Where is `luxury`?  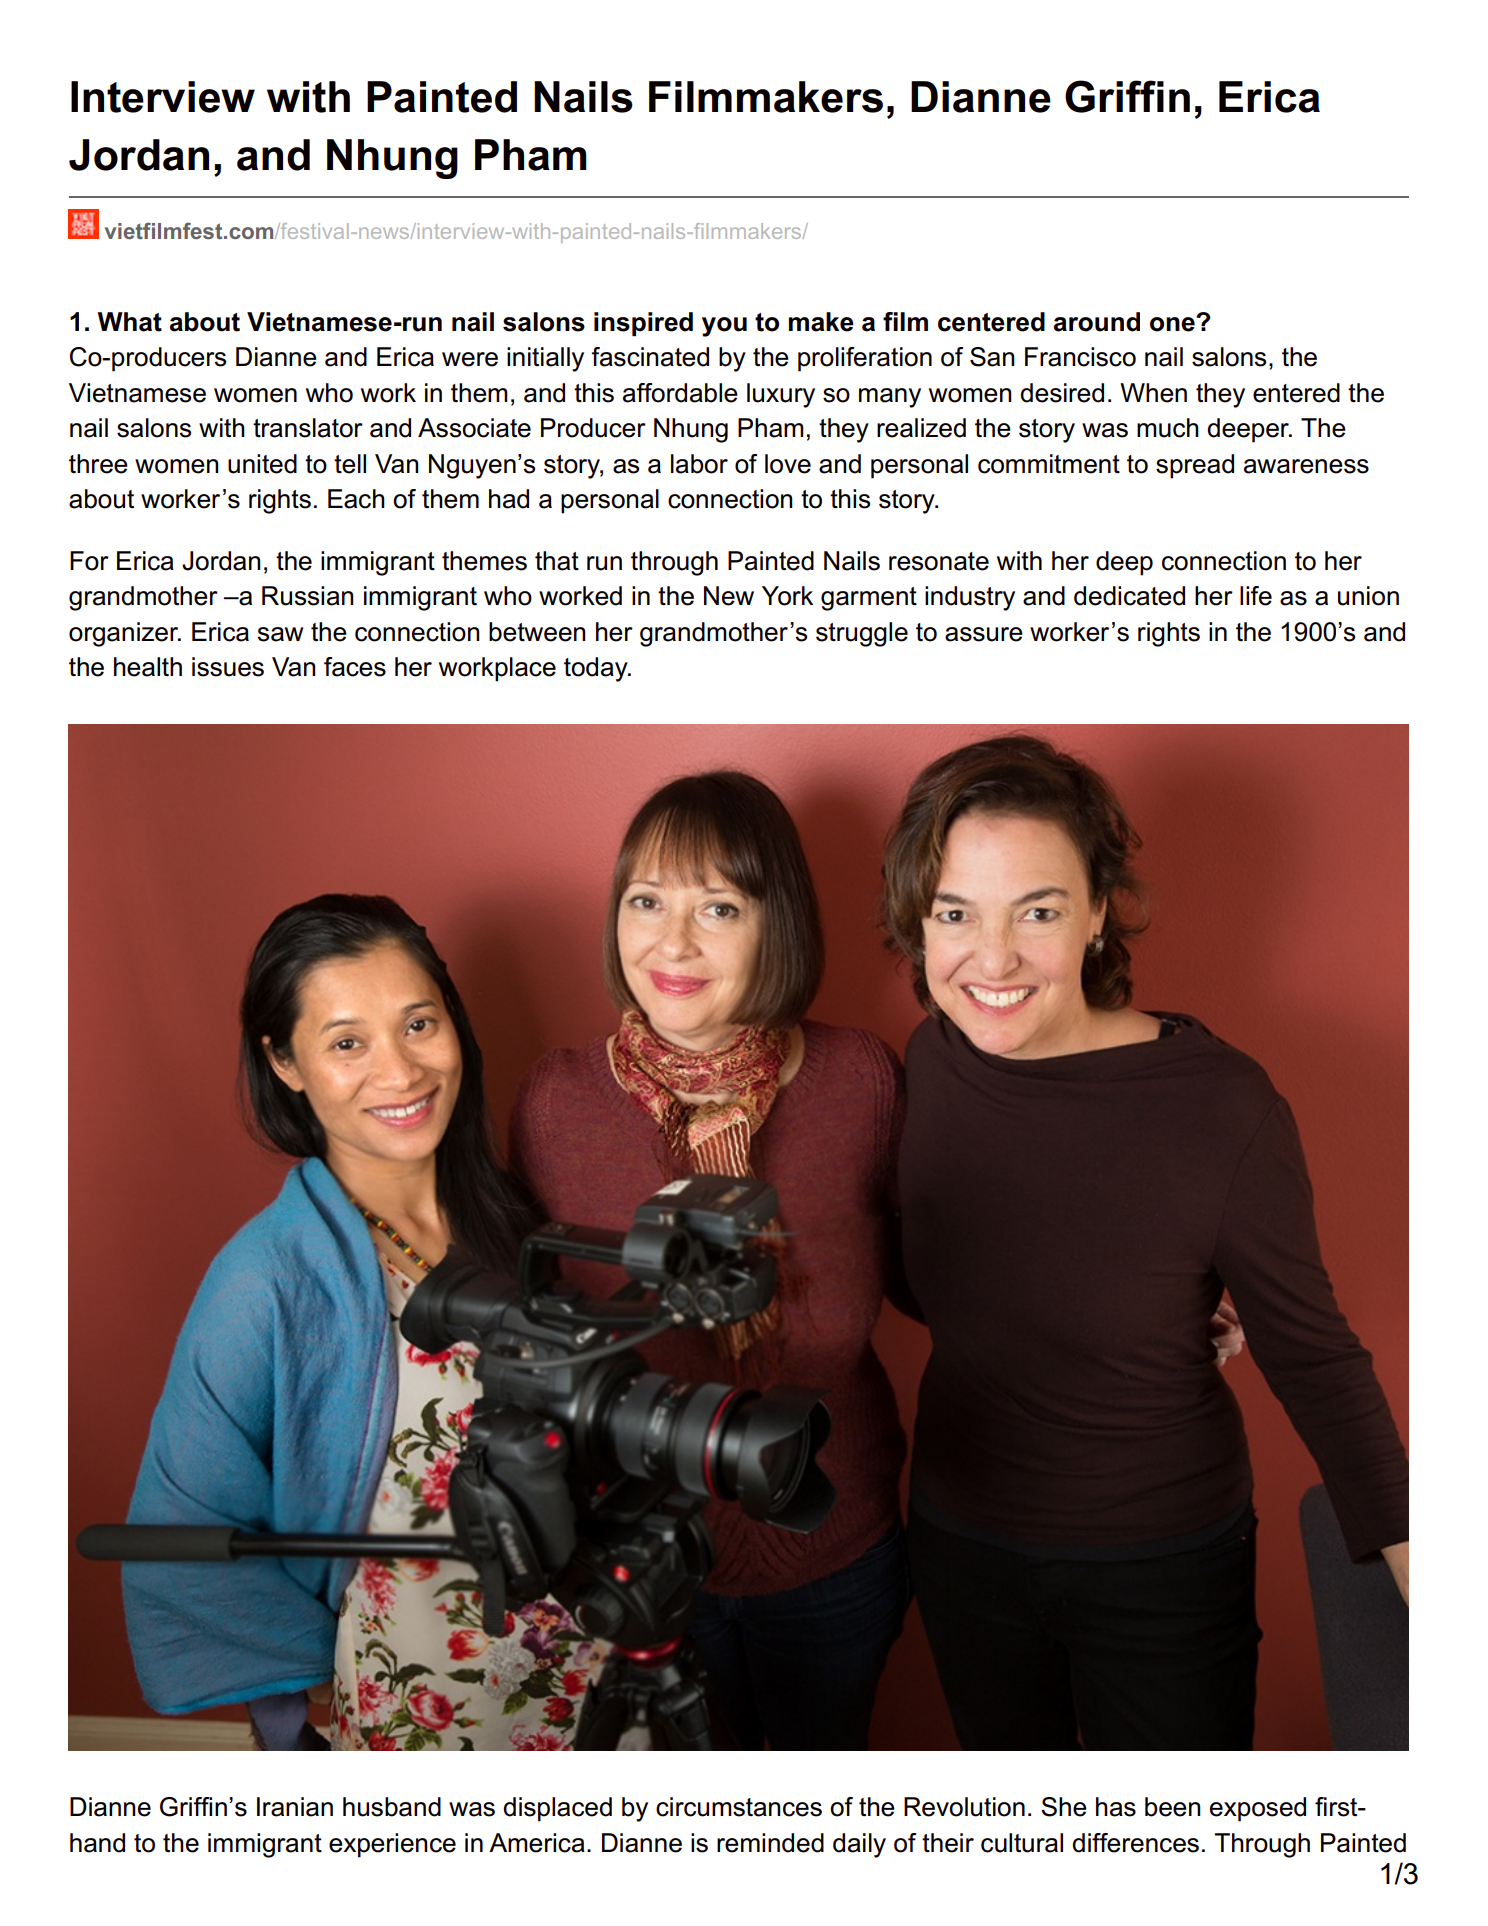 luxury is located at coordinates (781, 395).
